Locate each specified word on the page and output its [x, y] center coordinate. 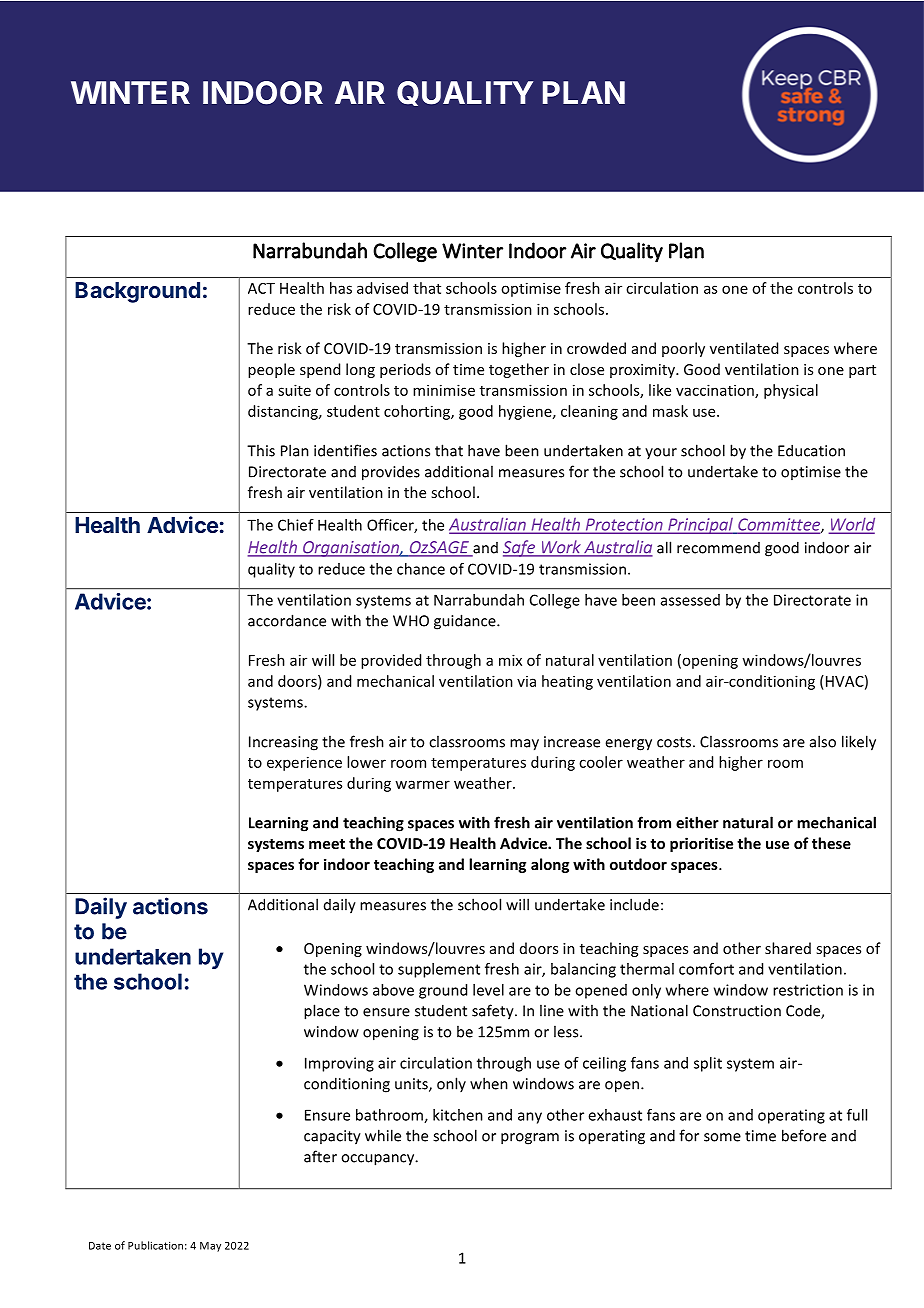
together [519, 370]
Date [100, 1246]
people [271, 370]
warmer [422, 784]
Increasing [283, 743]
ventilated [744, 348]
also [823, 741]
